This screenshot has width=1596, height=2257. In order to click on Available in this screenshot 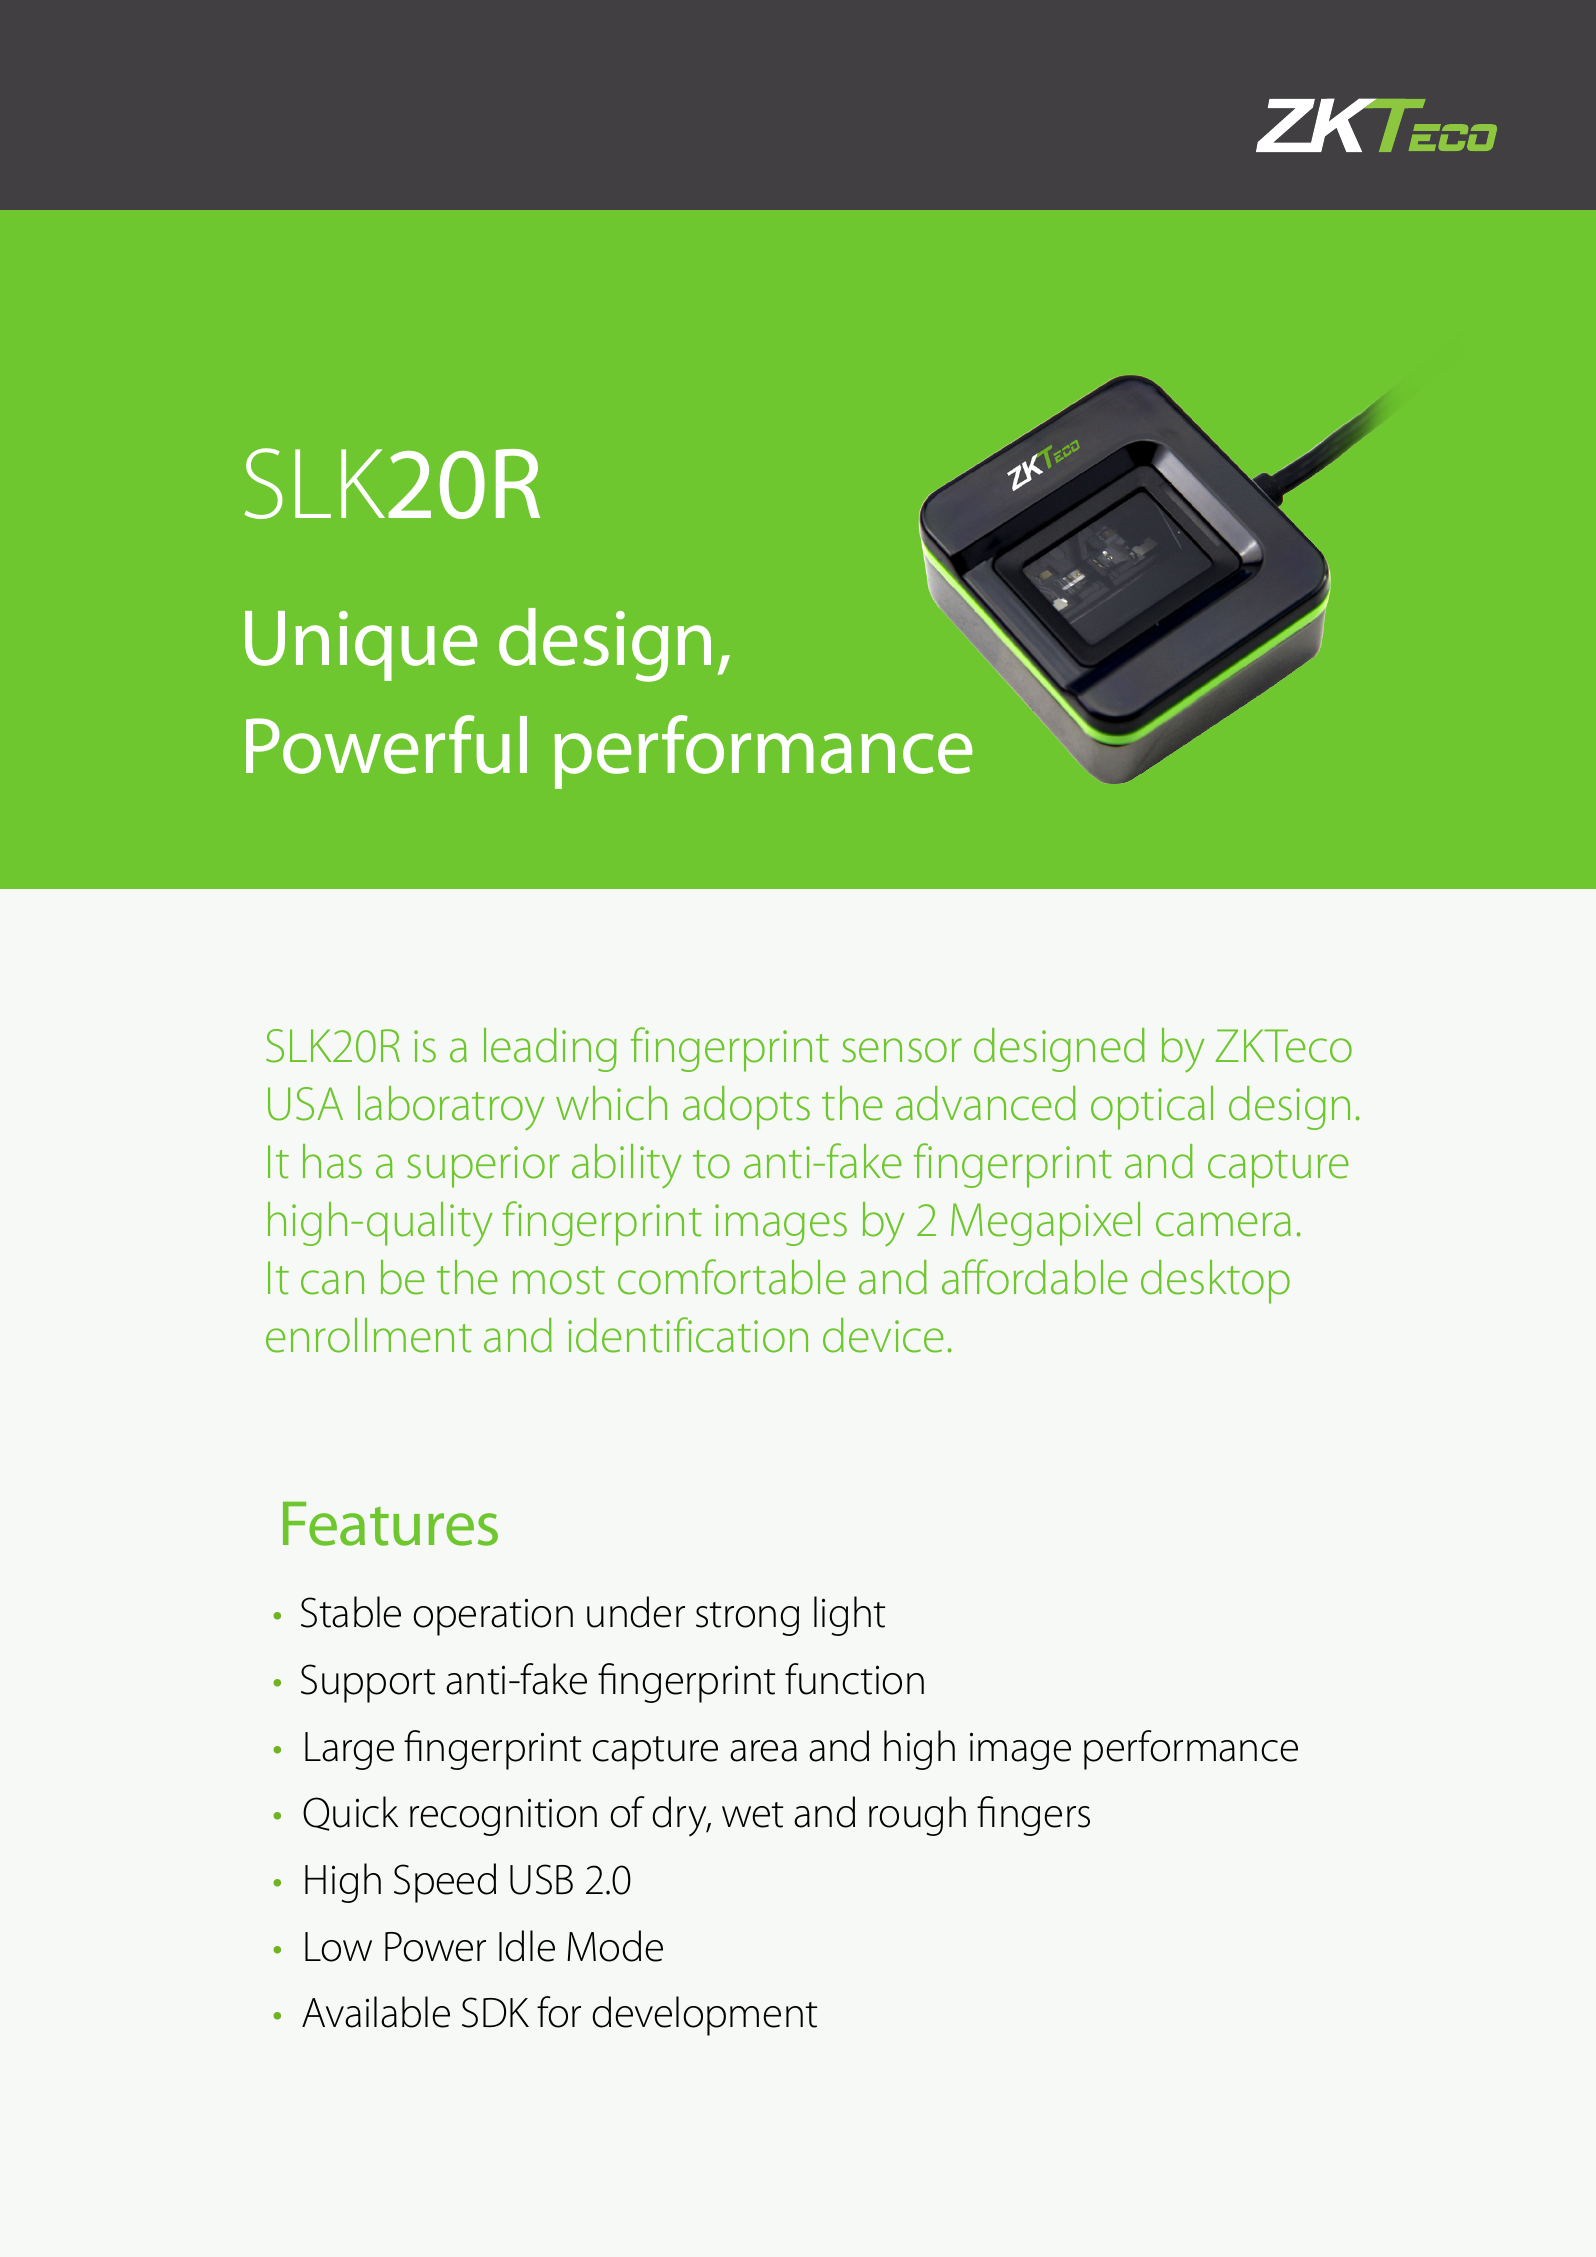, I will do `click(376, 2012)`.
